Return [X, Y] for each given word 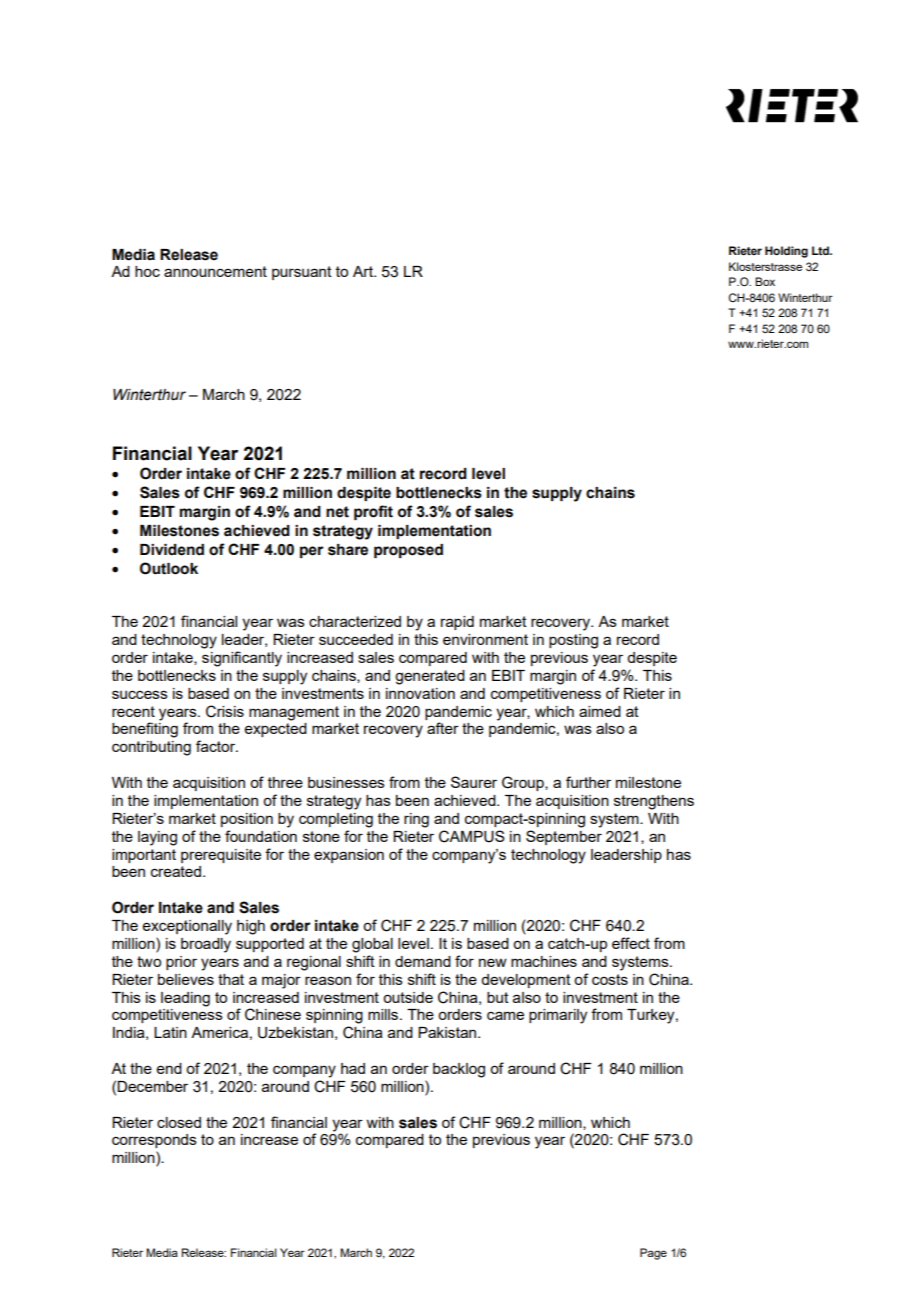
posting [573, 641]
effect [631, 943]
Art [364, 271]
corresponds [154, 1141]
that [231, 979]
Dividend [172, 550]
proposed [408, 551]
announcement [215, 271]
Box [765, 281]
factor [217, 746]
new [493, 962]
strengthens [654, 802]
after [443, 728]
